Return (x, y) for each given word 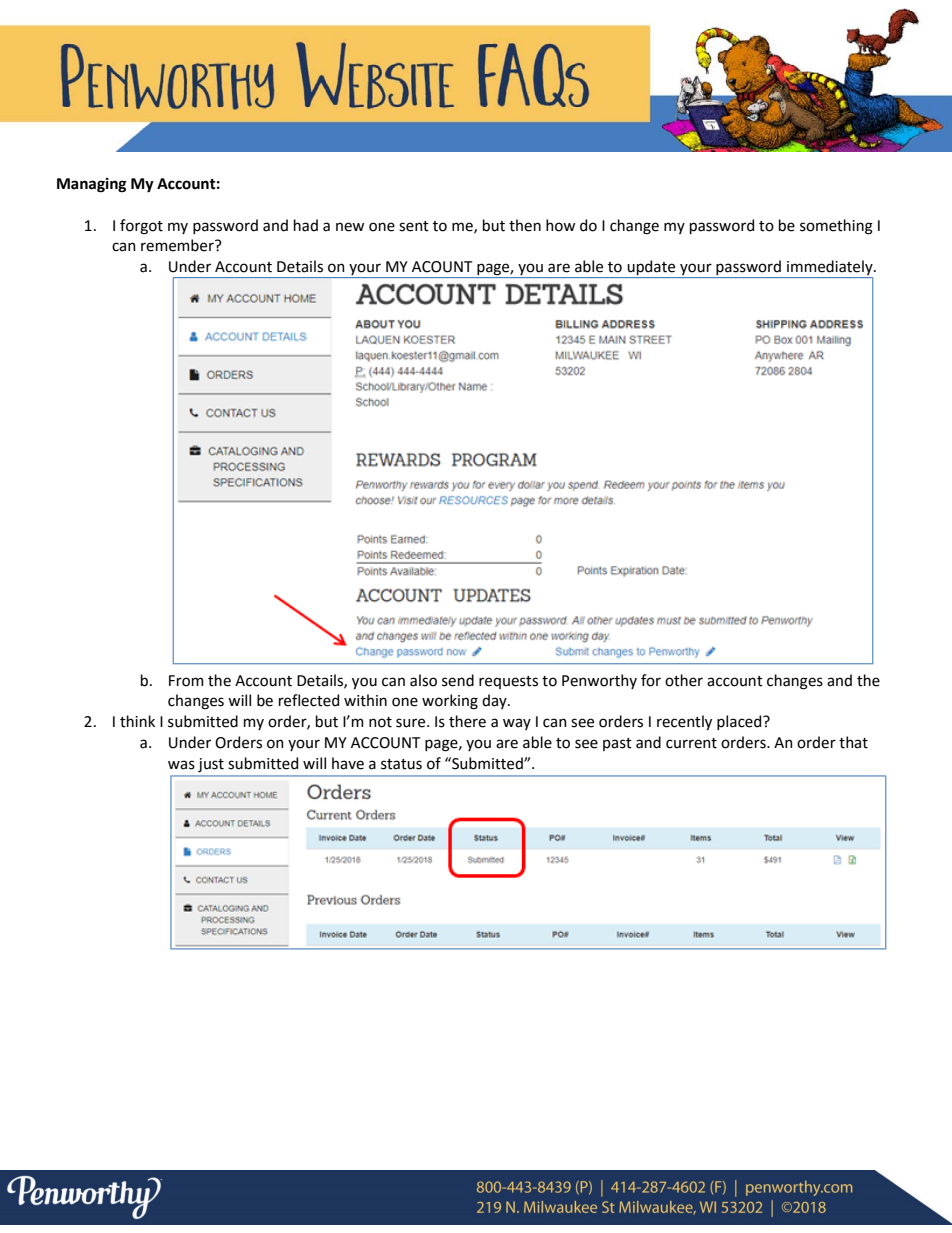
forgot (141, 227)
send (458, 680)
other (684, 680)
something (836, 227)
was (181, 765)
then (525, 225)
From (186, 681)
